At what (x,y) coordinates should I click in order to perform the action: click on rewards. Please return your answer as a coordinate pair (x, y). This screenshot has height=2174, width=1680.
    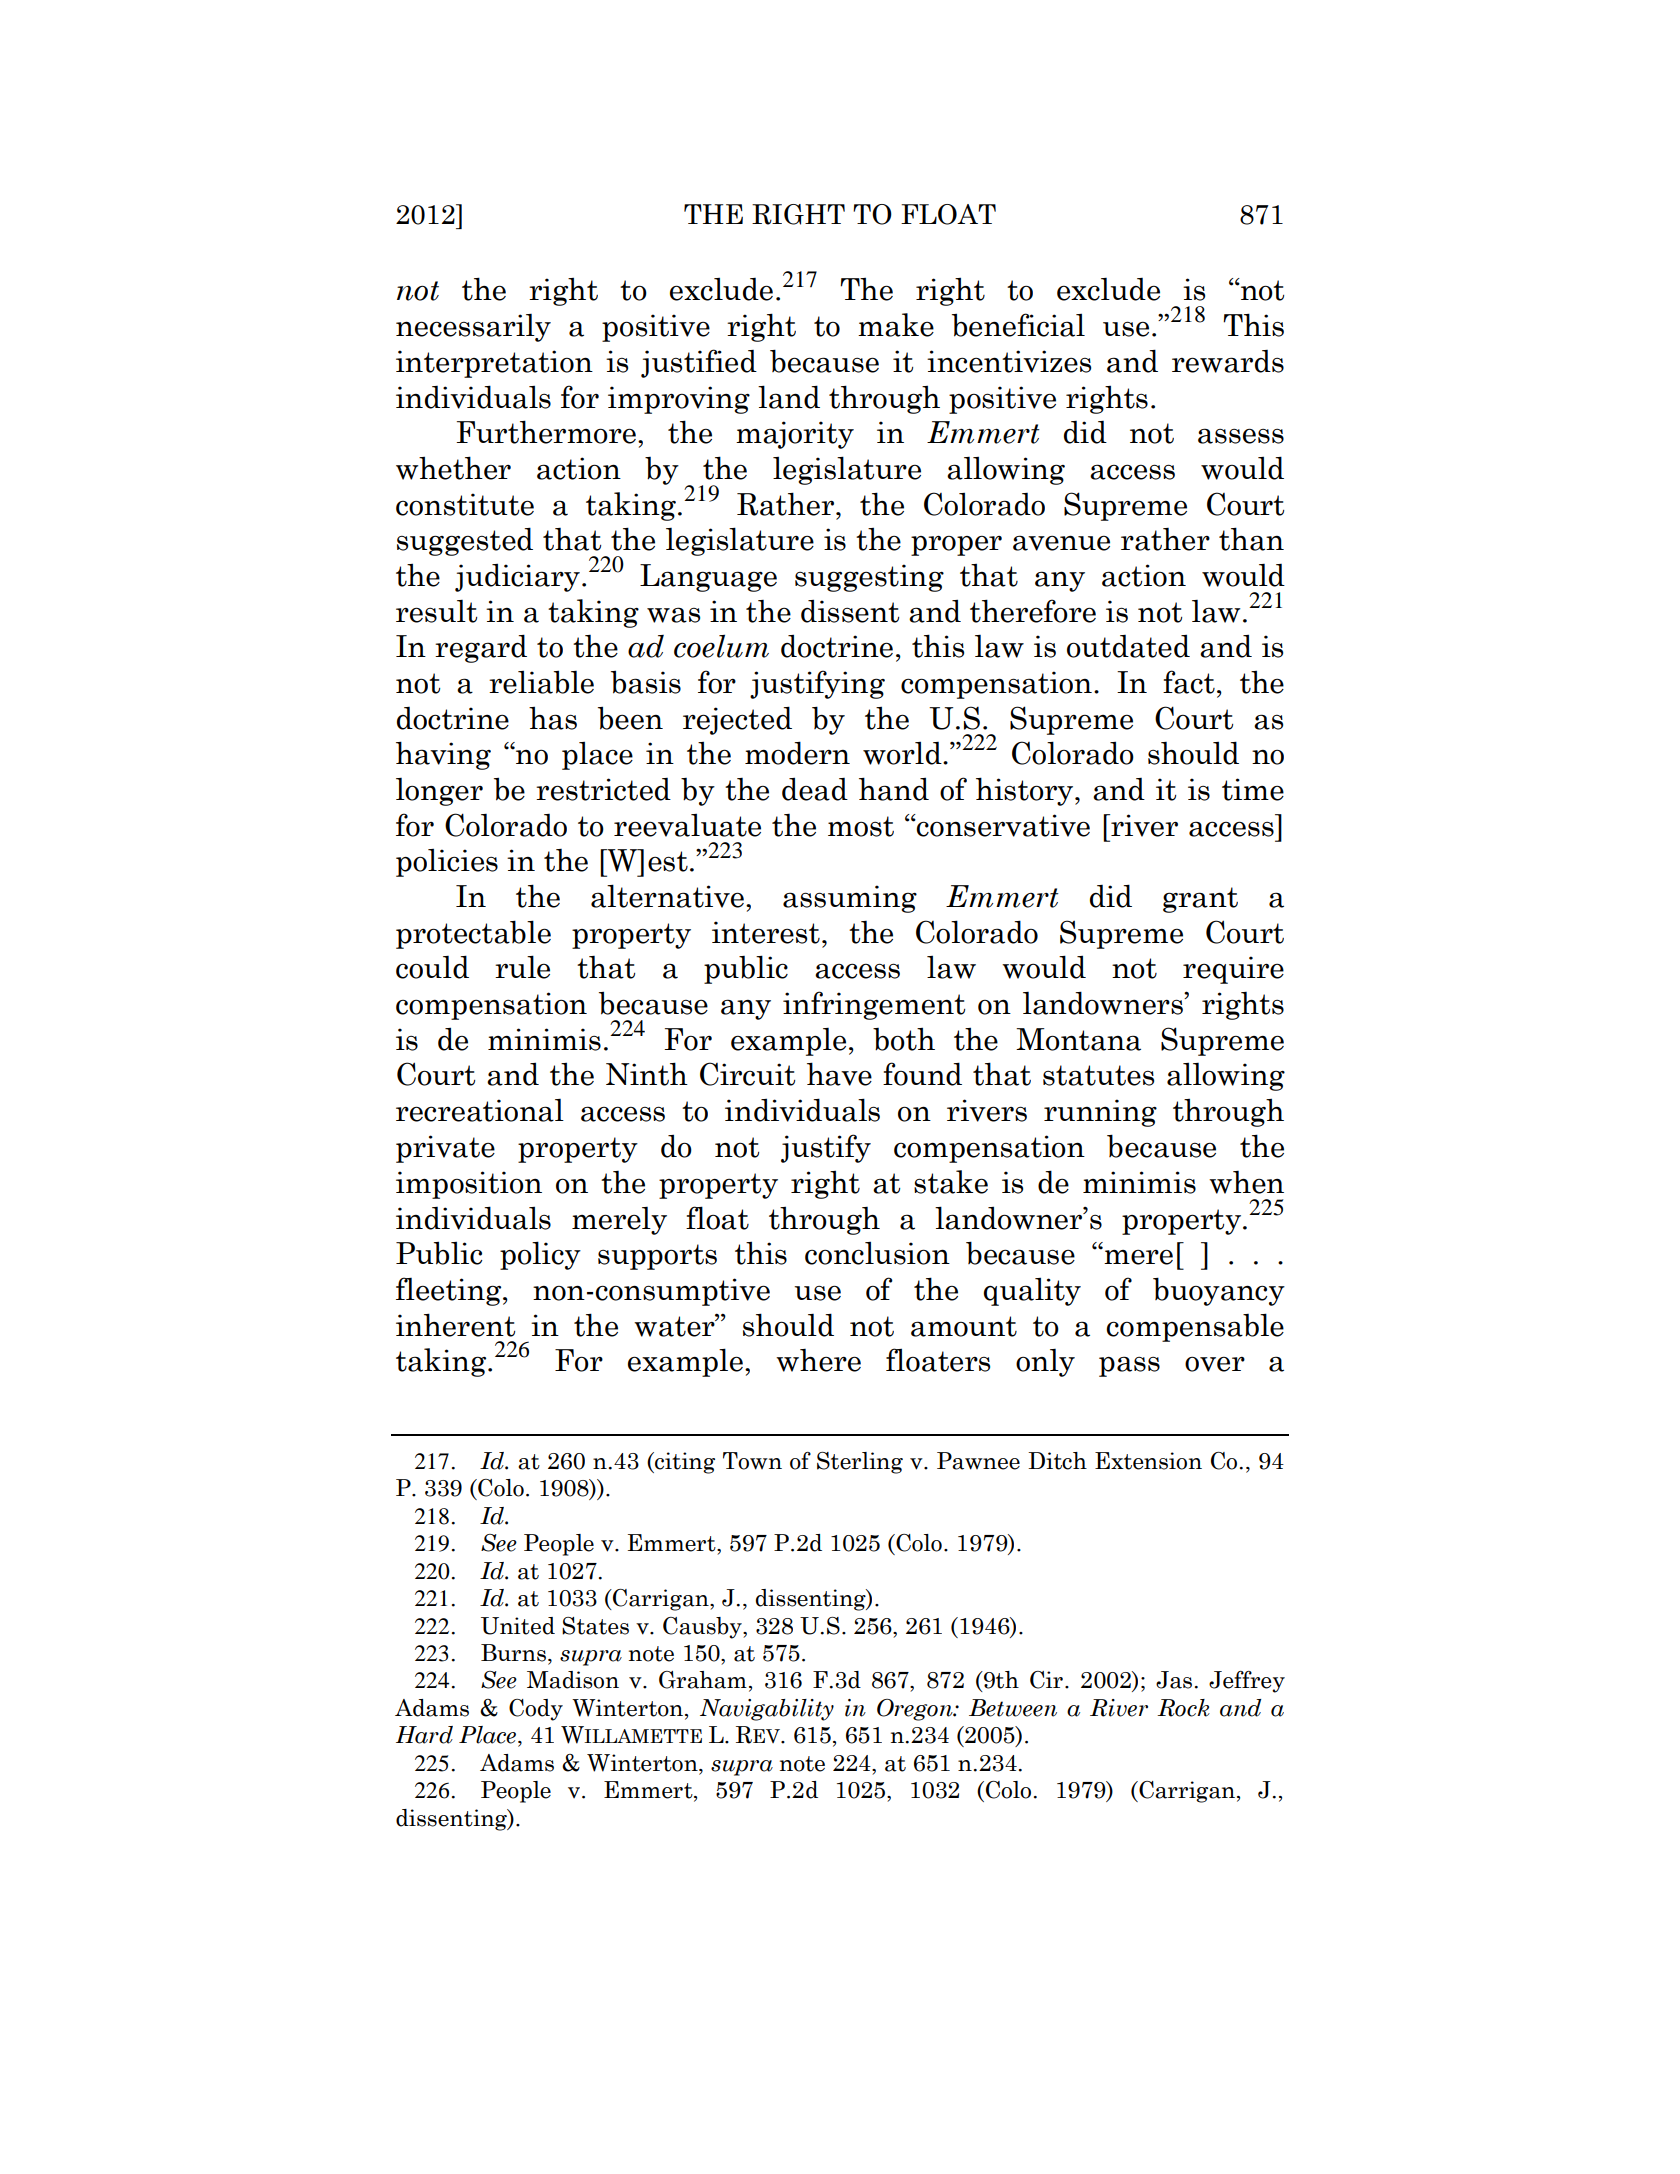
    Looking at the image, I should click on (1228, 361).
